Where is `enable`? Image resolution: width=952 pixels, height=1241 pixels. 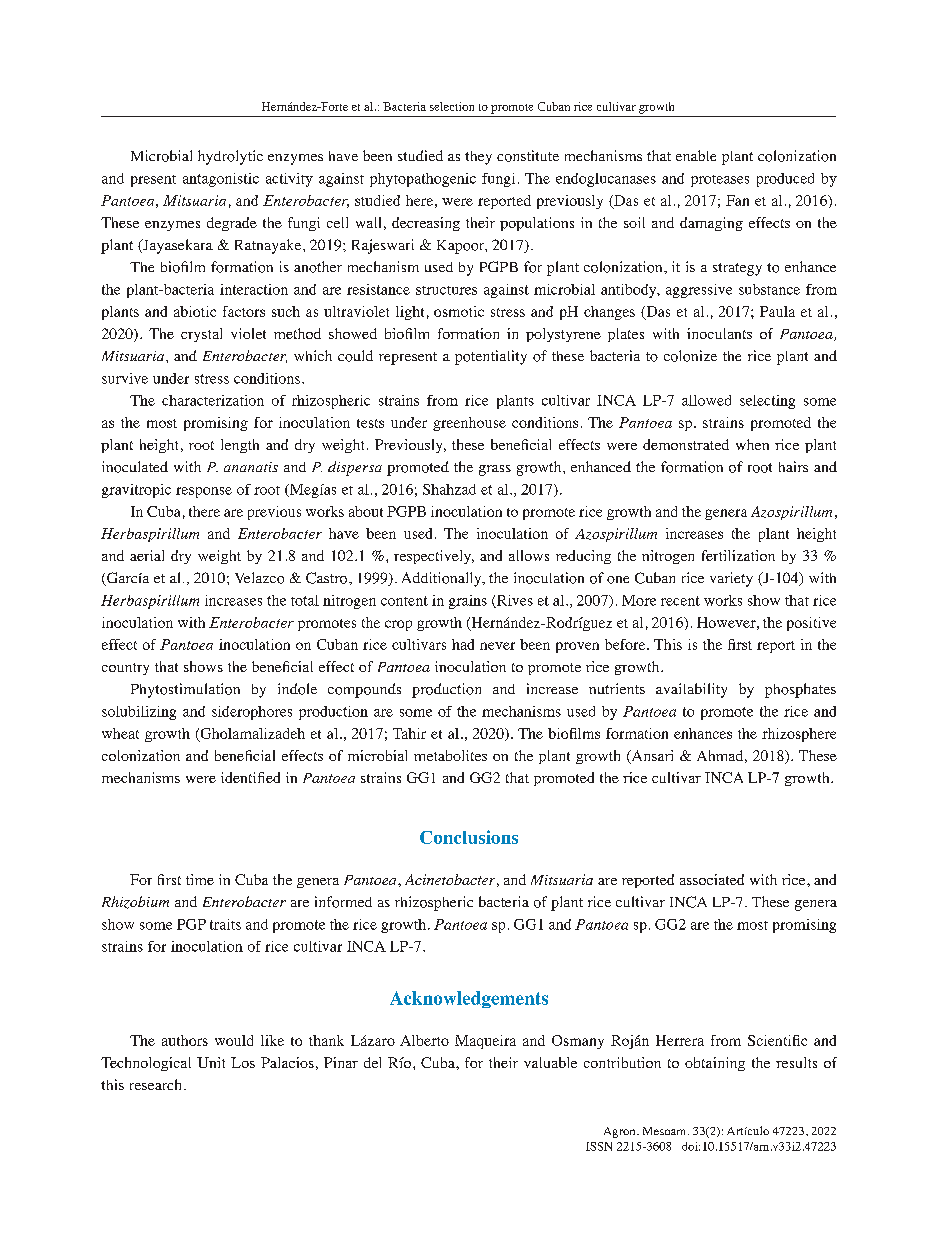 enable is located at coordinates (696, 155).
